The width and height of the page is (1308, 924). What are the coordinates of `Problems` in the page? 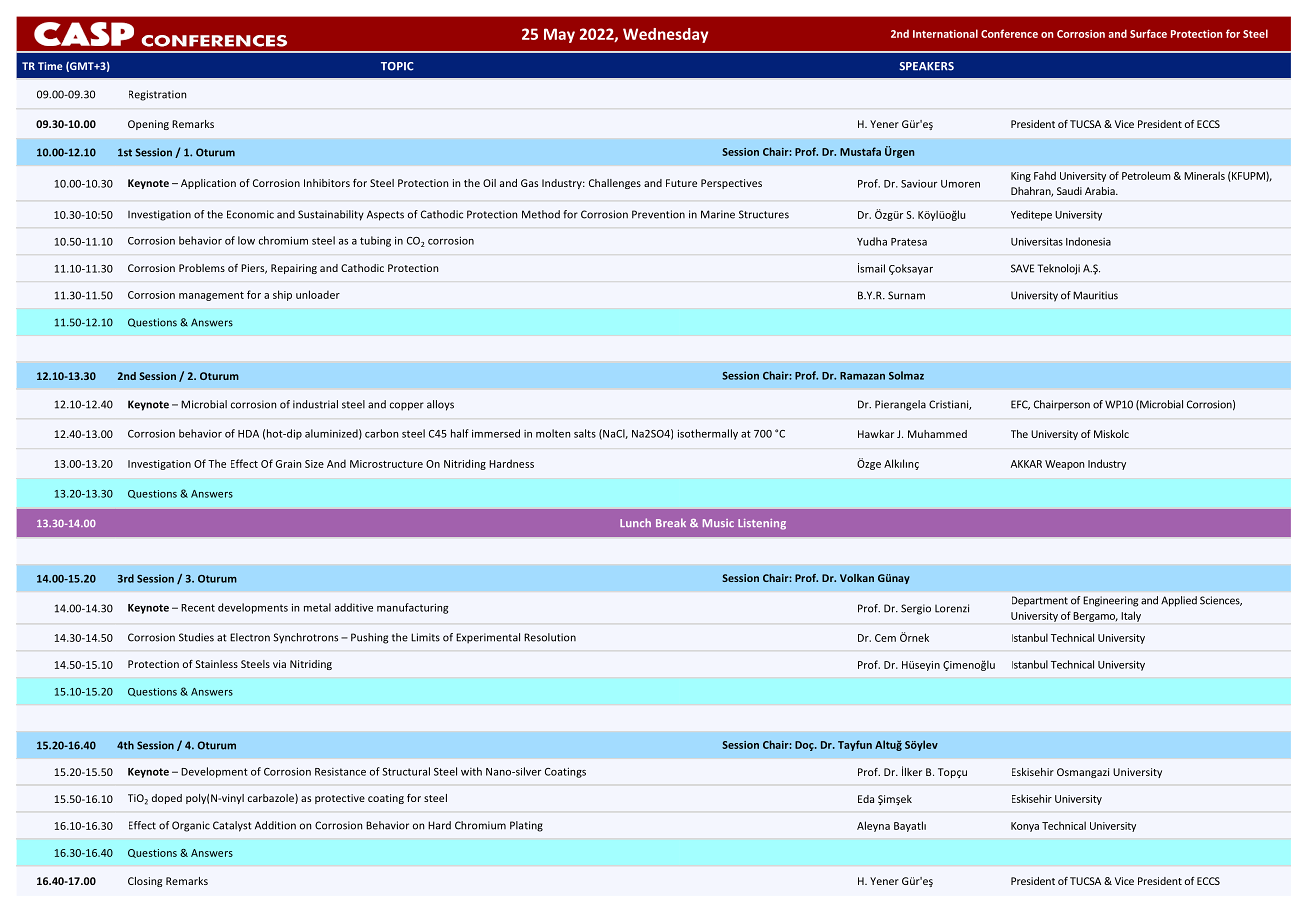 It's located at (202, 268).
